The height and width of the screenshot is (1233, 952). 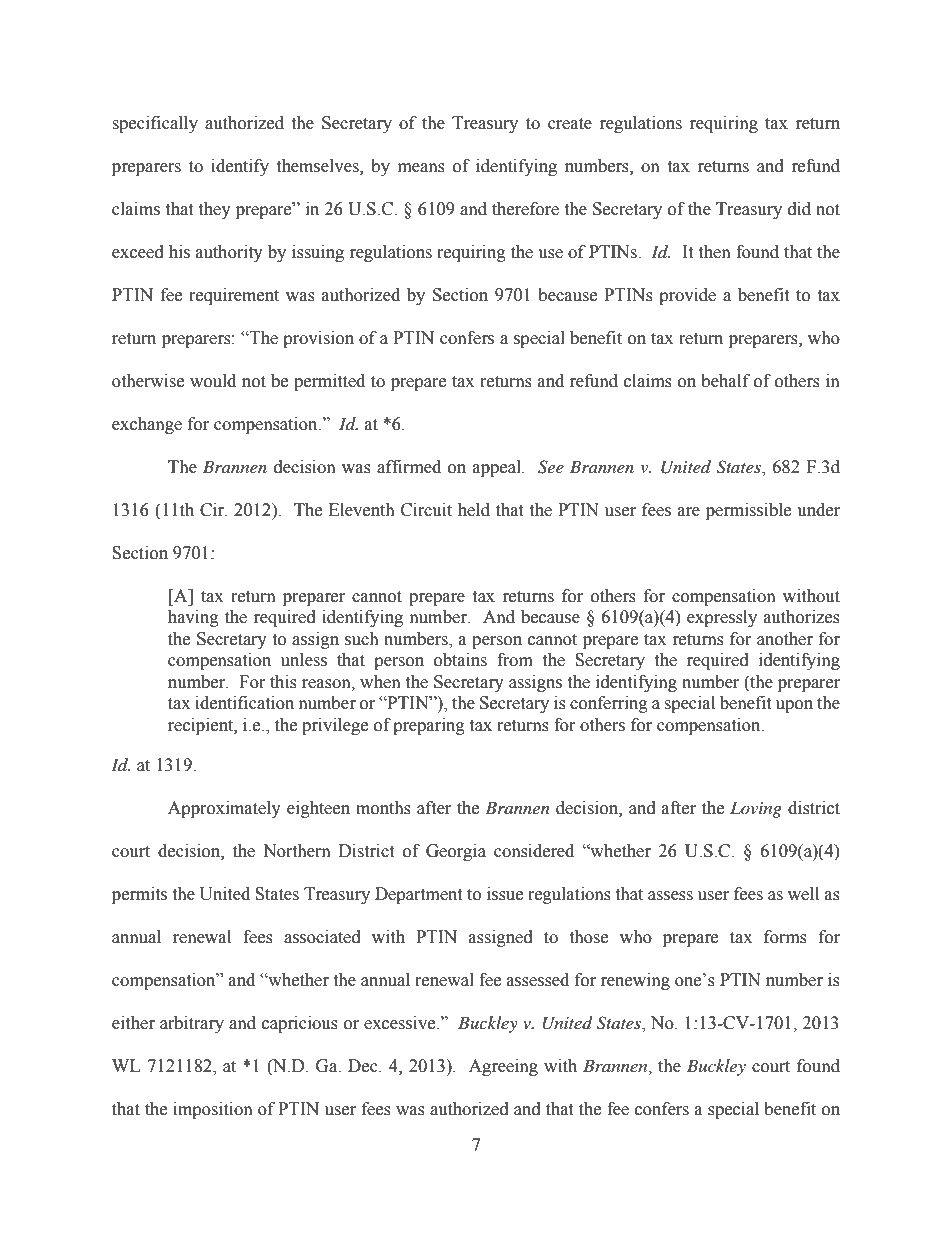 What do you see at coordinates (147, 425) in the screenshot?
I see `exchange` at bounding box center [147, 425].
